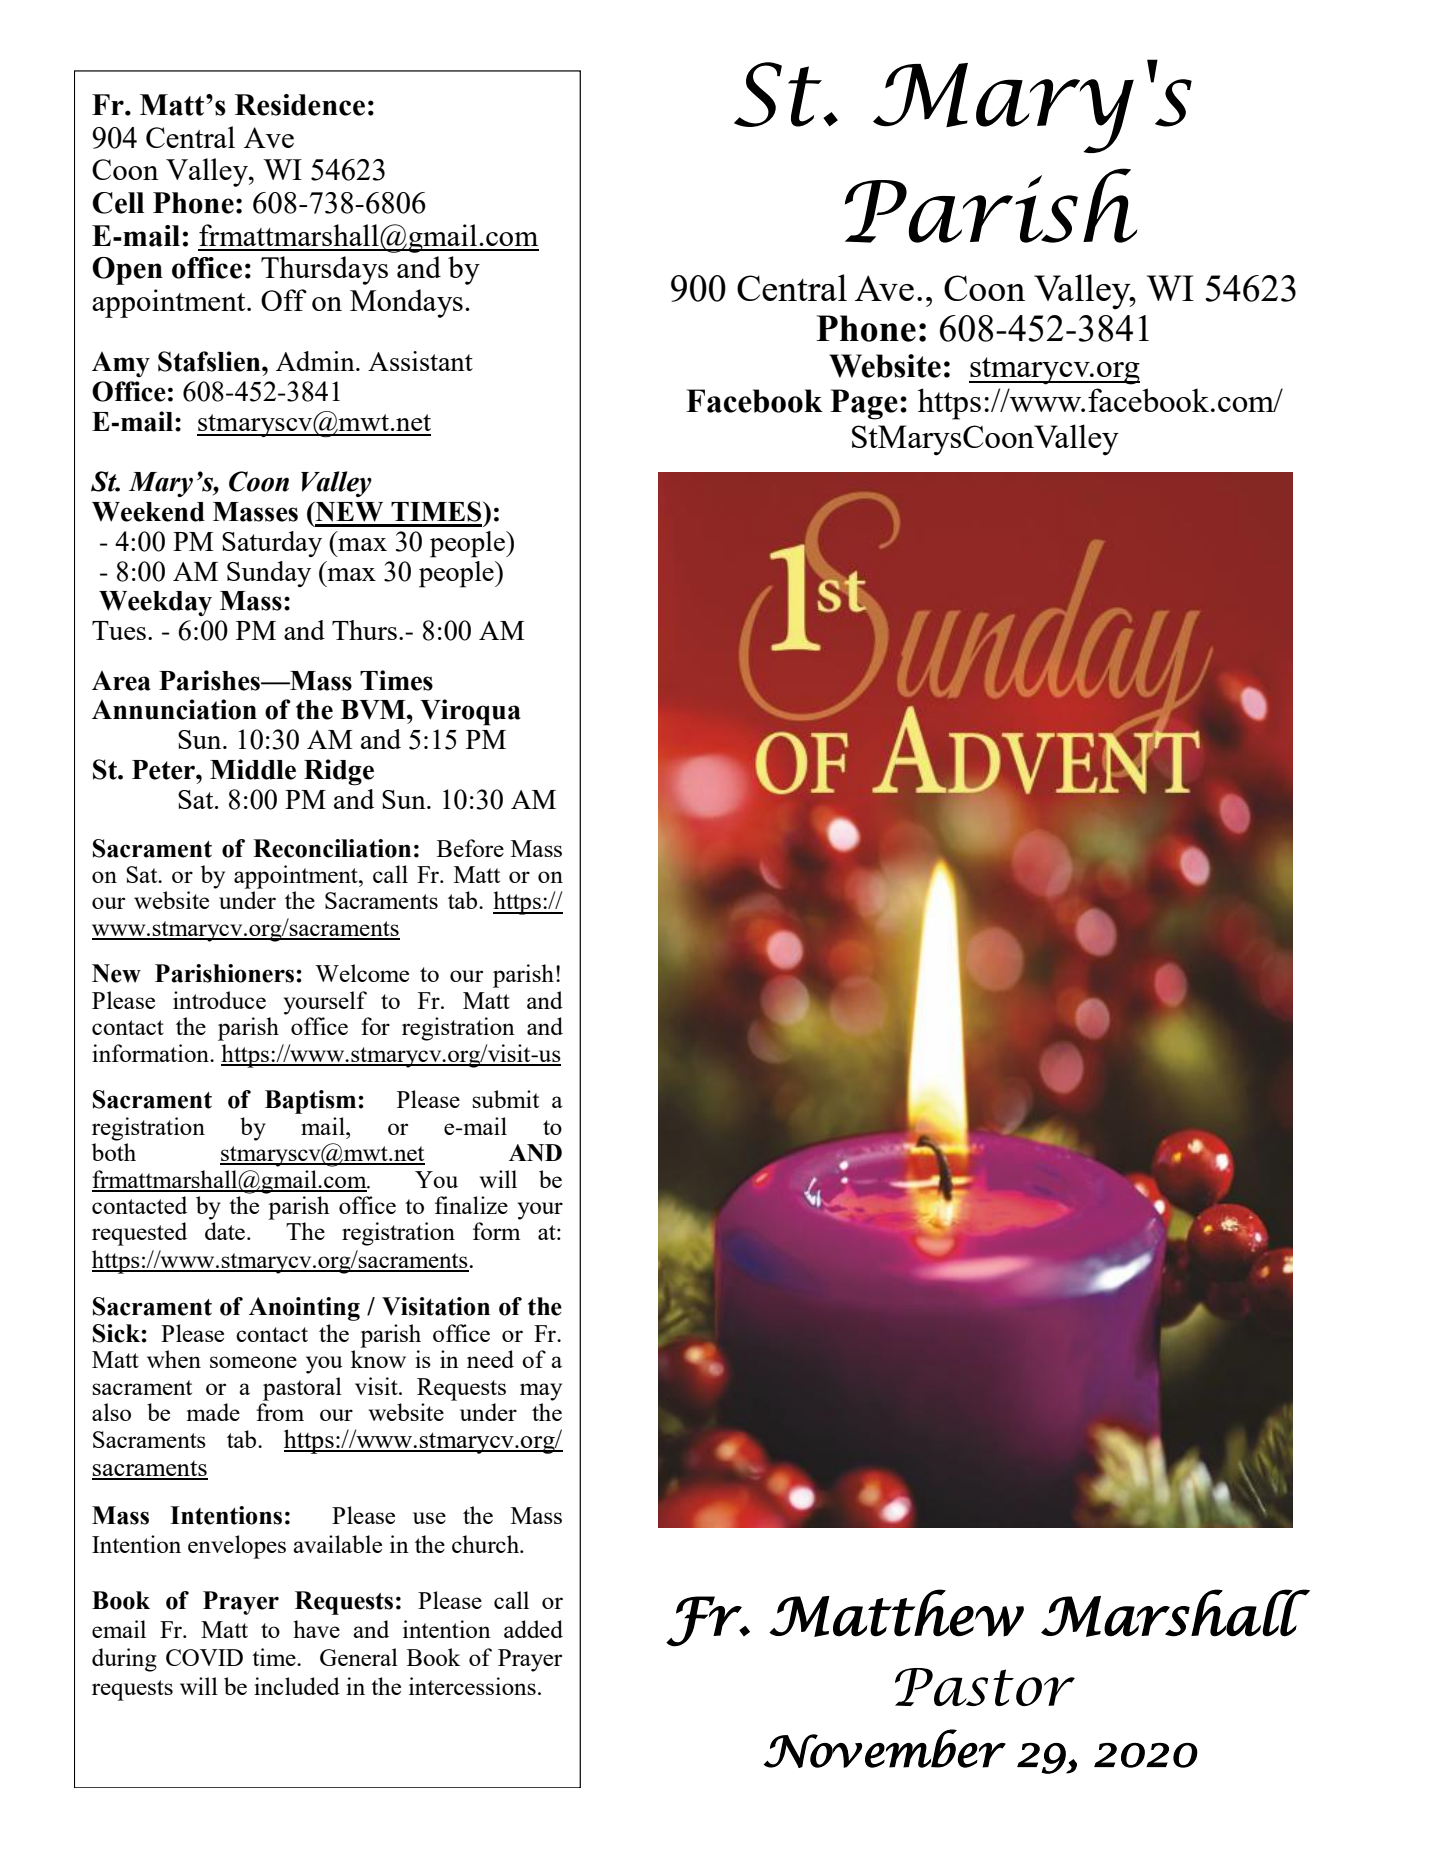 This image has width=1447, height=1873. I want to click on Page, so click(864, 404).
